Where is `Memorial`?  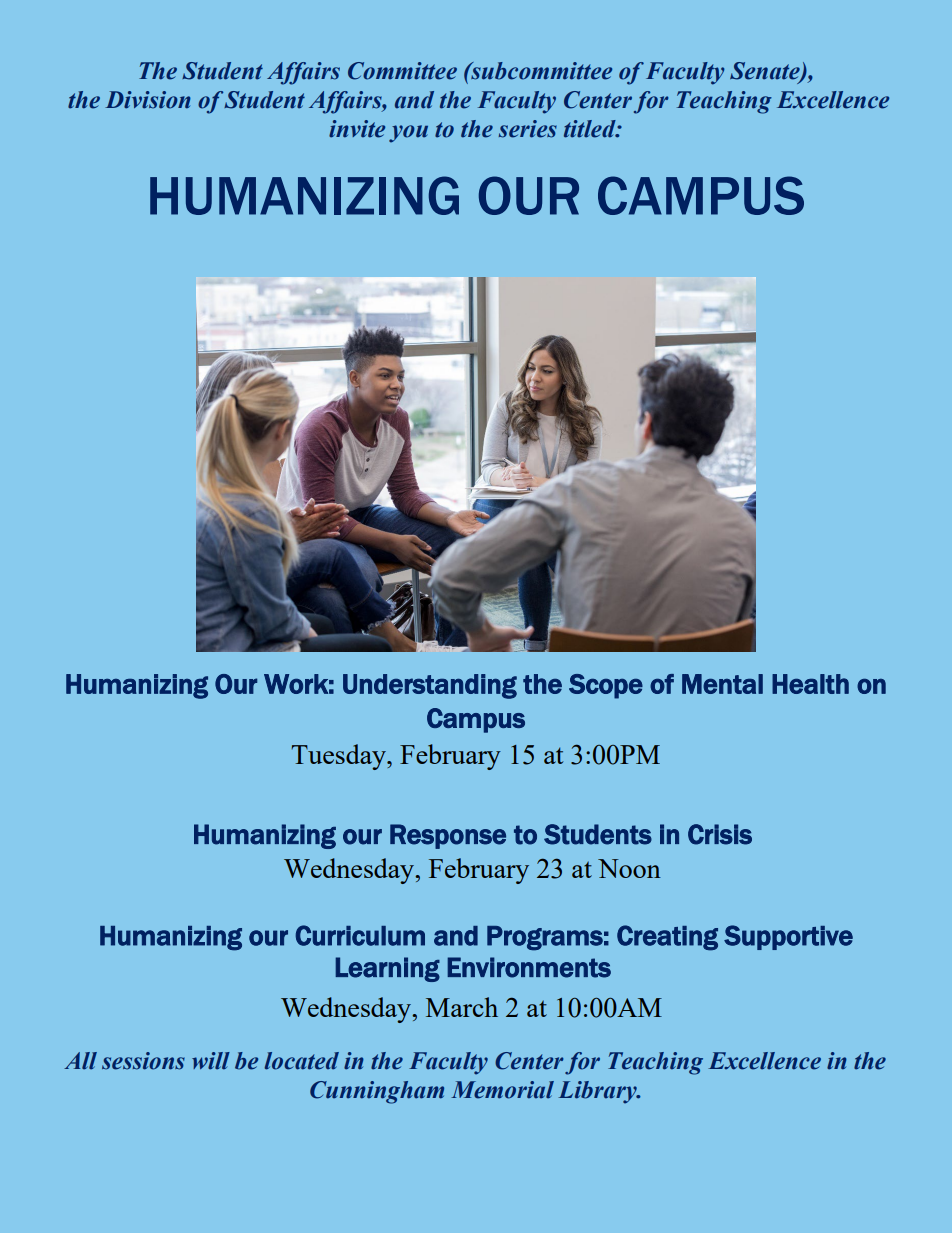 Memorial is located at coordinates (502, 1090).
